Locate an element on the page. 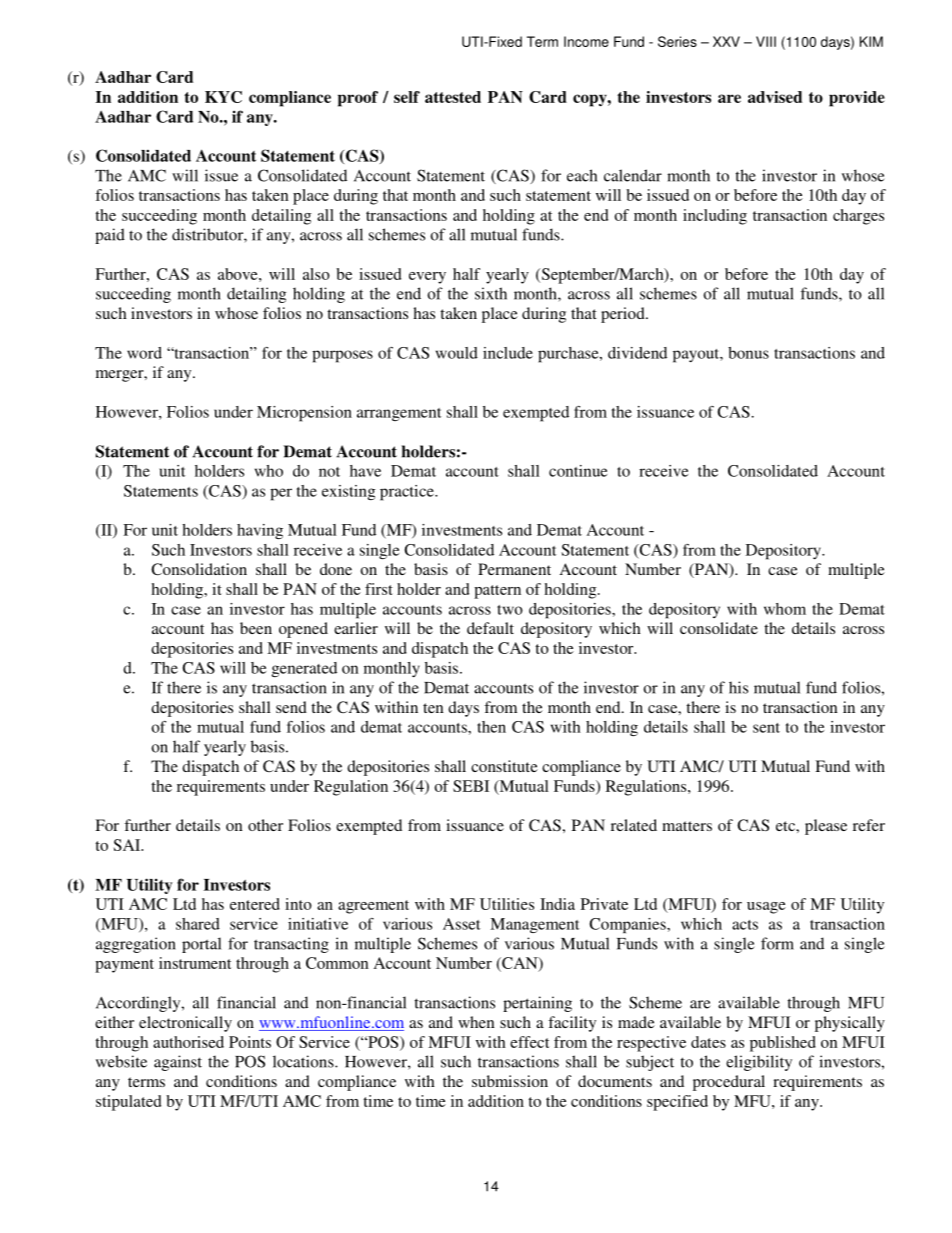 Image resolution: width=952 pixels, height=1233 pixels. KYC is located at coordinates (223, 97).
